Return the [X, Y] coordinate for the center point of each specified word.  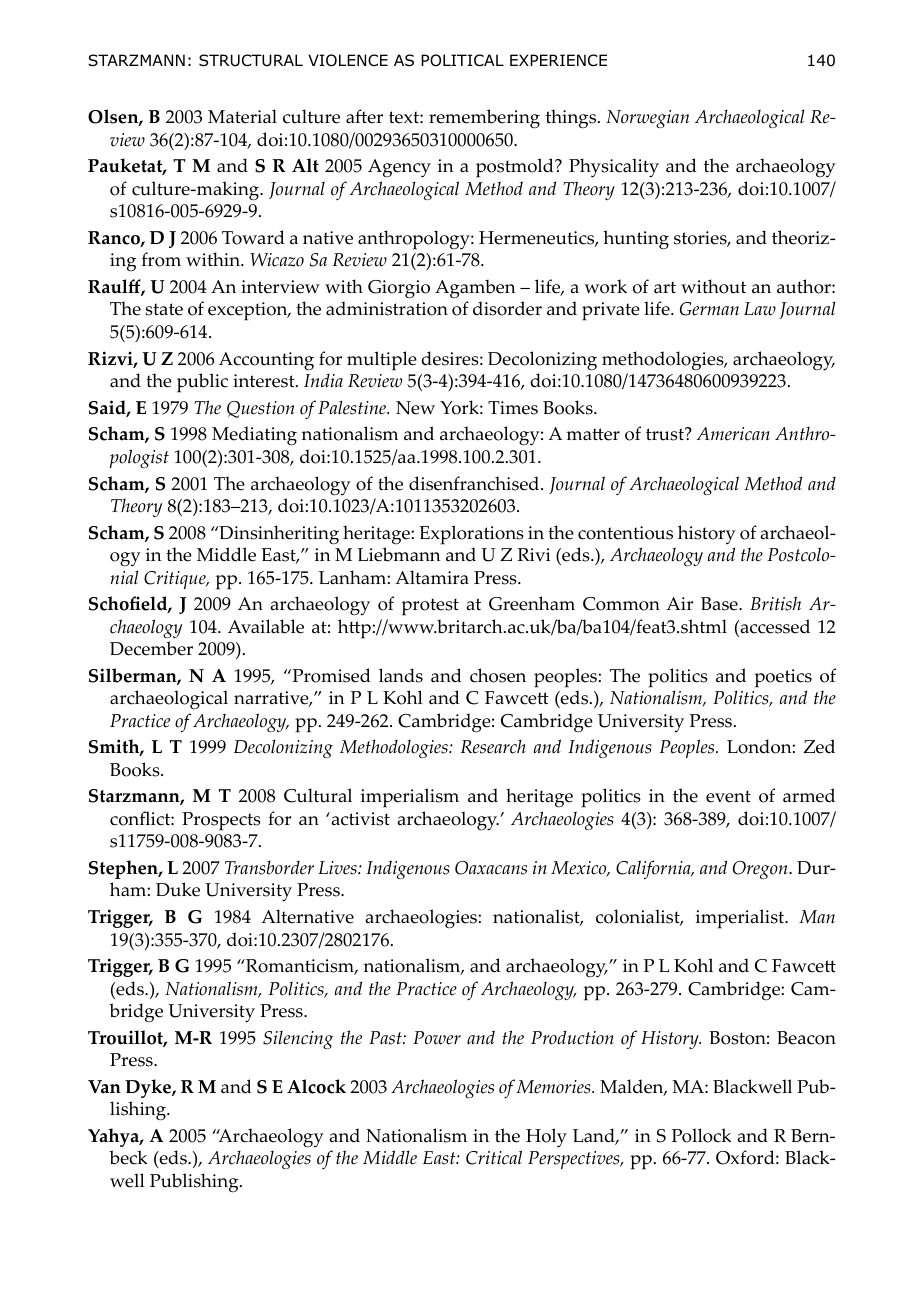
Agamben [475, 288]
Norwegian [647, 119]
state [164, 309]
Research [493, 747]
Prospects [221, 821]
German [709, 309]
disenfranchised [475, 483]
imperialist [741, 919]
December [151, 648]
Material [242, 116]
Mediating [254, 436]
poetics [783, 678]
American [733, 434]
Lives [339, 868]
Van [104, 1087]
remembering [484, 119]
